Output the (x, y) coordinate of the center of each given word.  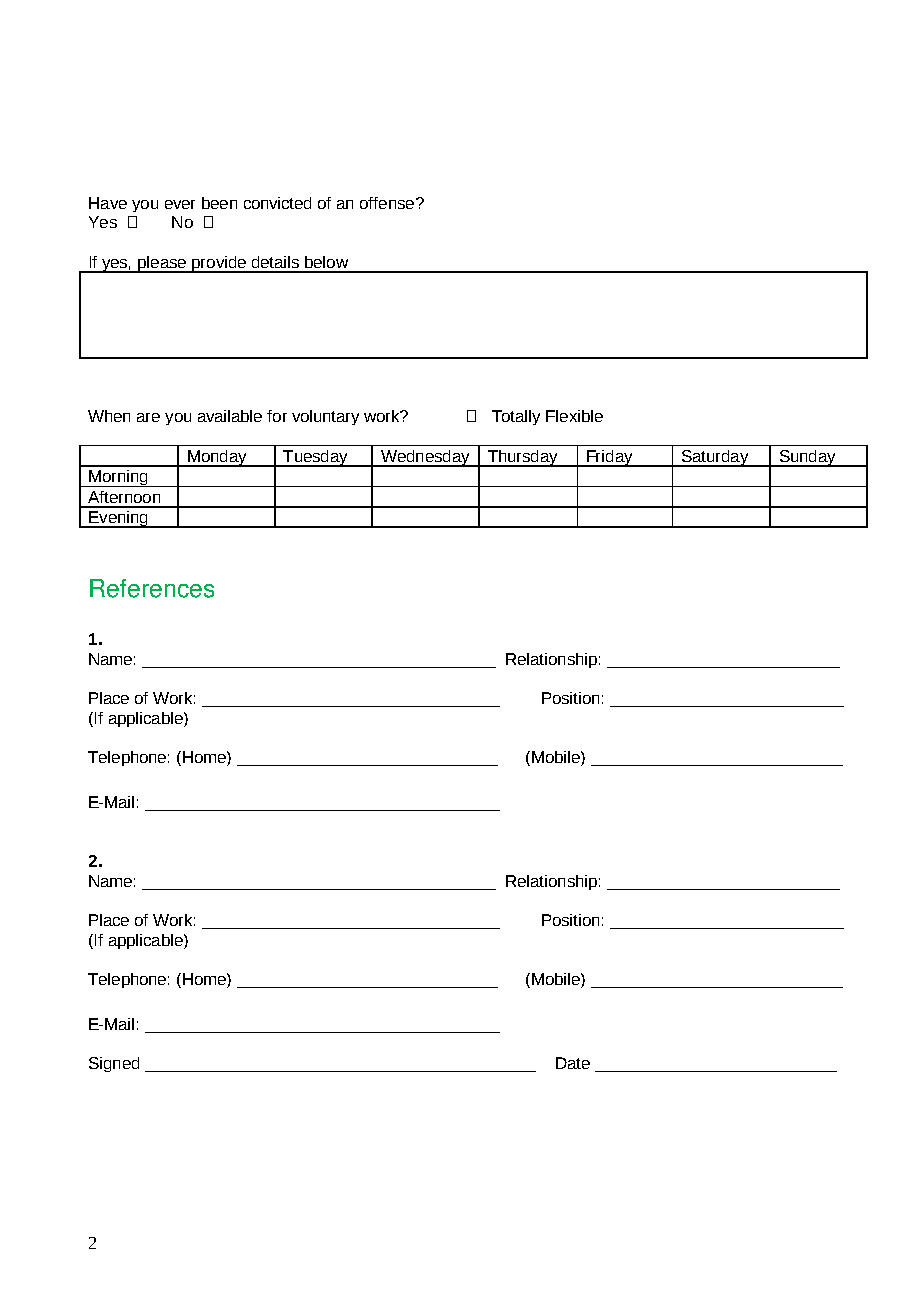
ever (180, 204)
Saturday (715, 458)
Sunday (807, 458)
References (152, 588)
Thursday (523, 458)
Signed (114, 1064)
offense (388, 203)
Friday (610, 458)
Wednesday (425, 458)
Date (573, 1063)
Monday (217, 458)
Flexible (574, 416)
